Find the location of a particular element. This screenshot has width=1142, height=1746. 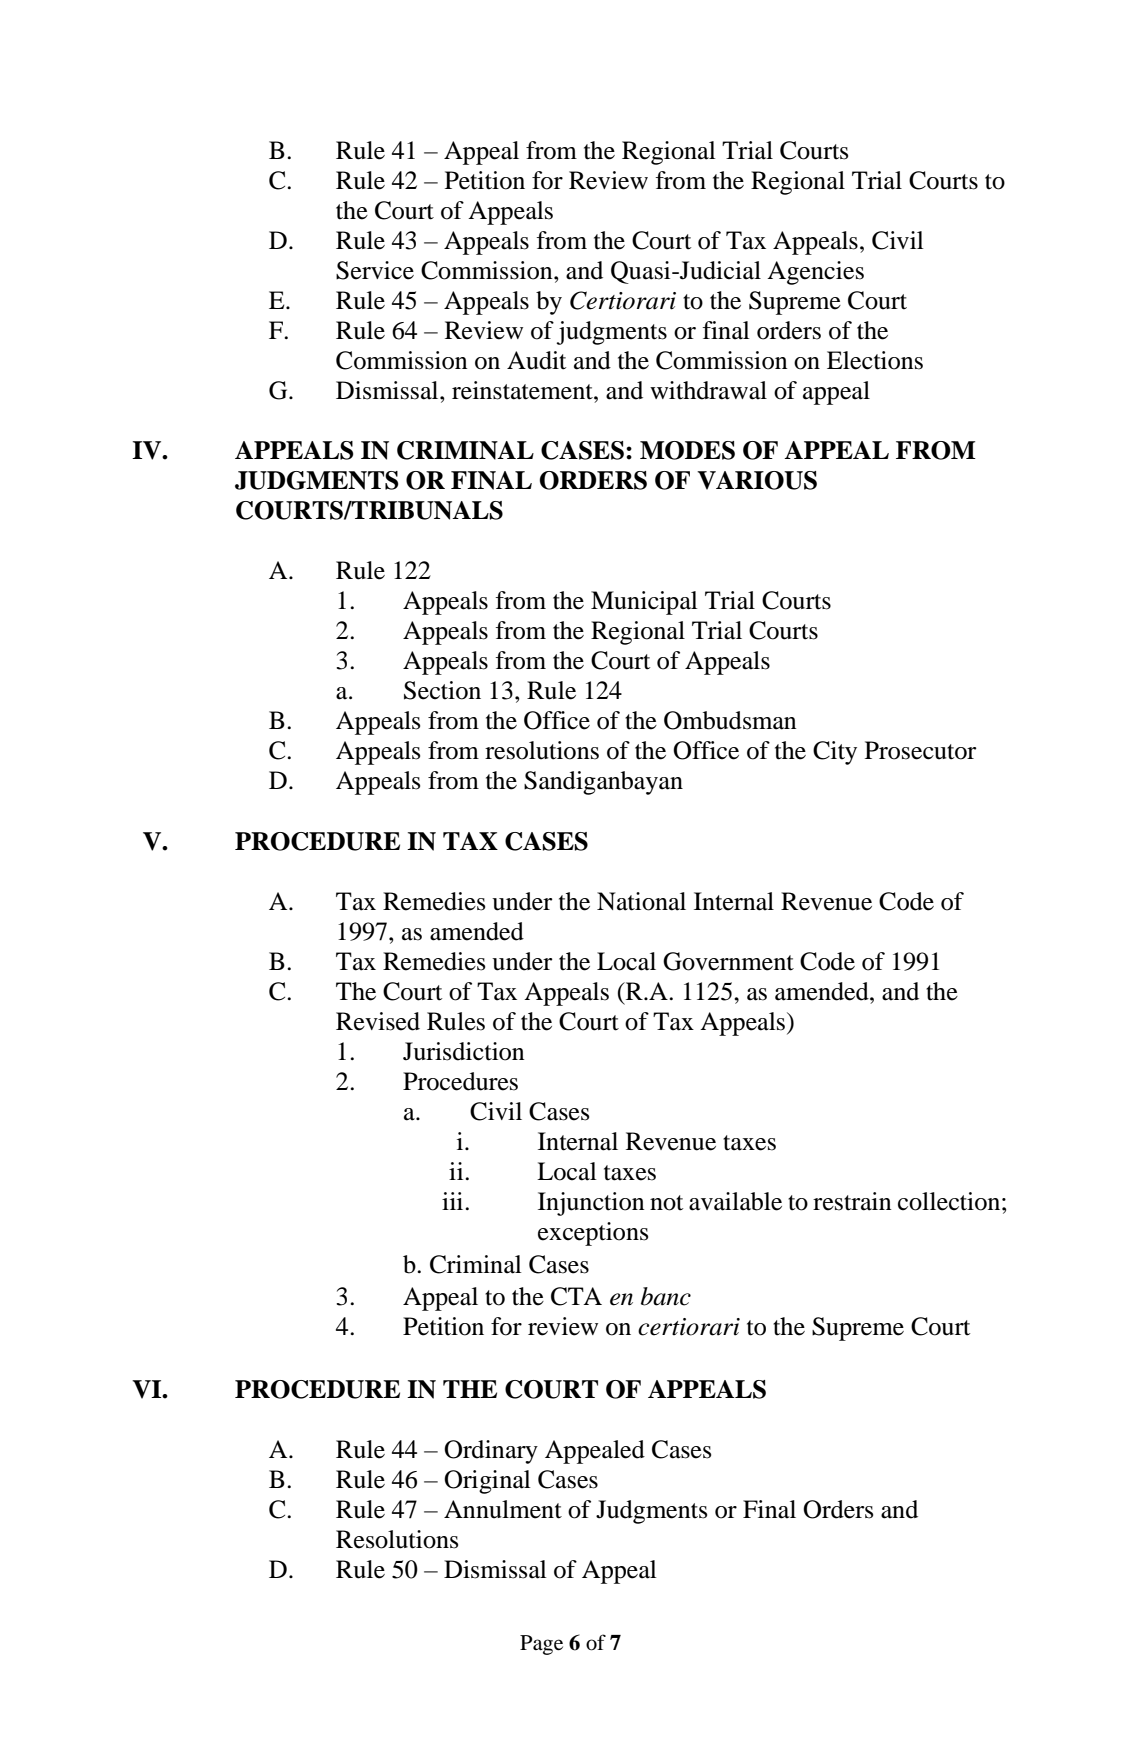

Elections is located at coordinates (875, 360).
